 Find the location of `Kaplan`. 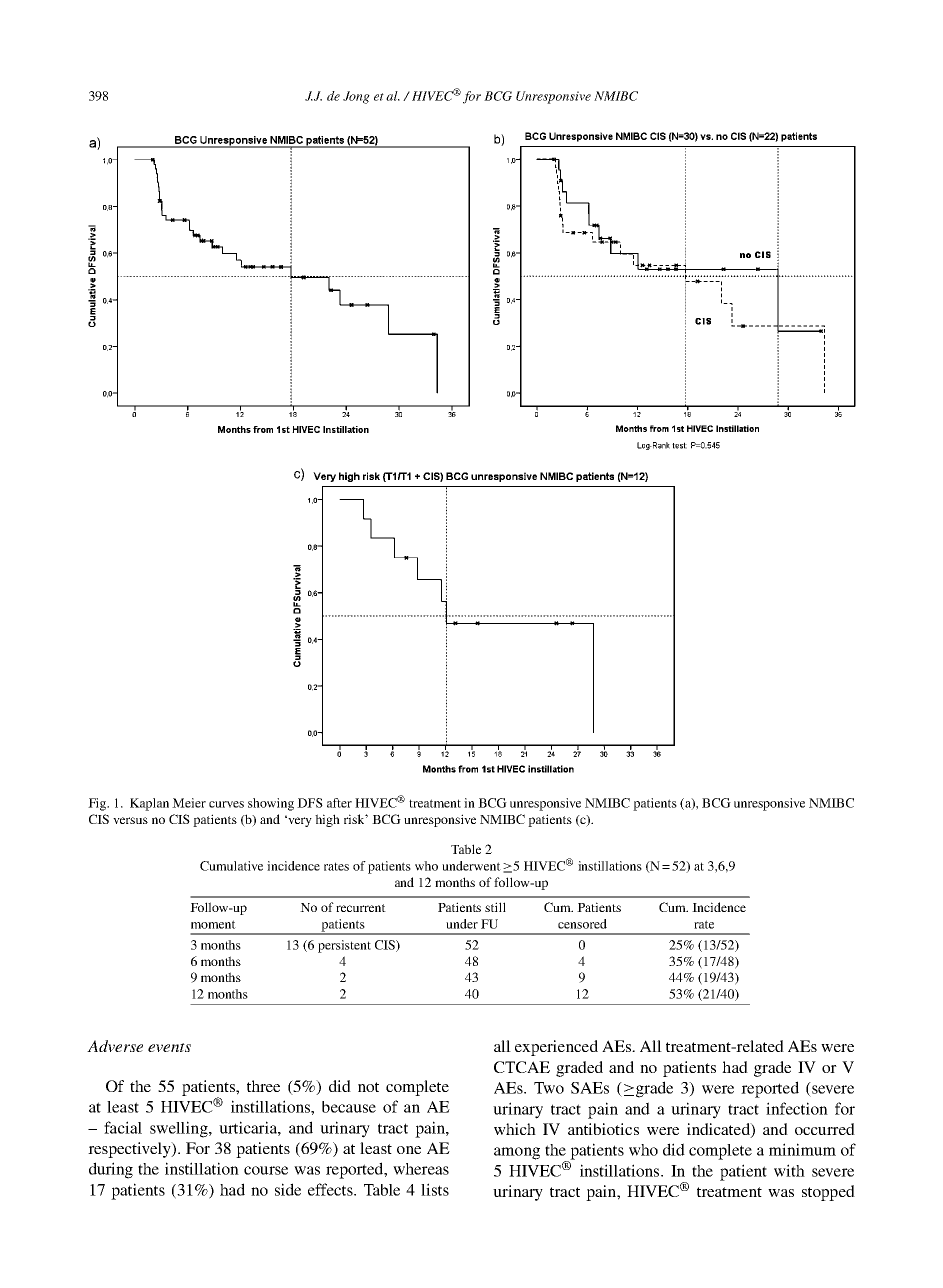

Kaplan is located at coordinates (149, 804).
